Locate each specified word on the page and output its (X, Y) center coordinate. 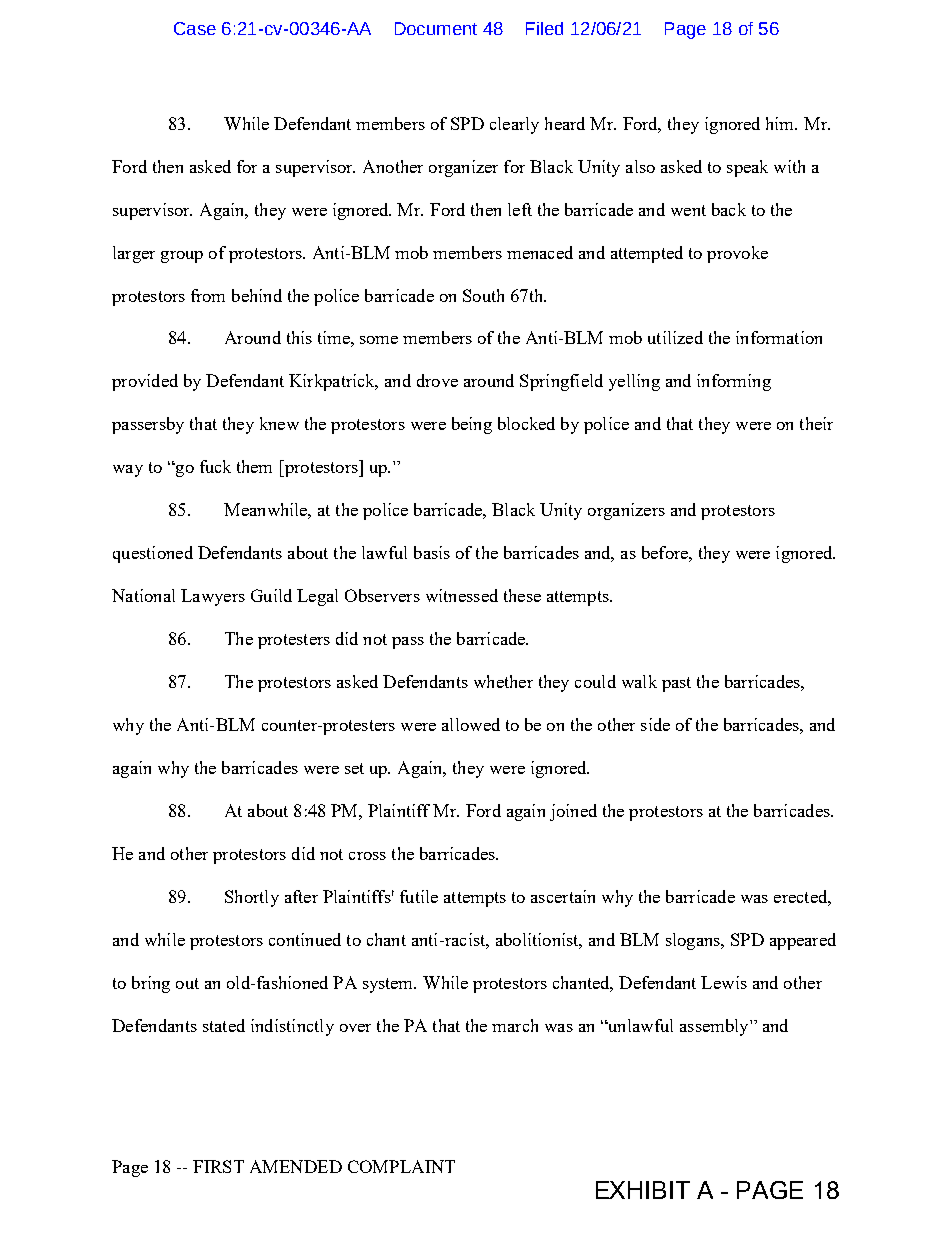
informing (734, 382)
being (472, 425)
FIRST (218, 1166)
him (781, 123)
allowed (471, 724)
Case (195, 28)
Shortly (252, 898)
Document (436, 28)
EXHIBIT (643, 1190)
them (254, 466)
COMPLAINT (401, 1166)
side (655, 724)
